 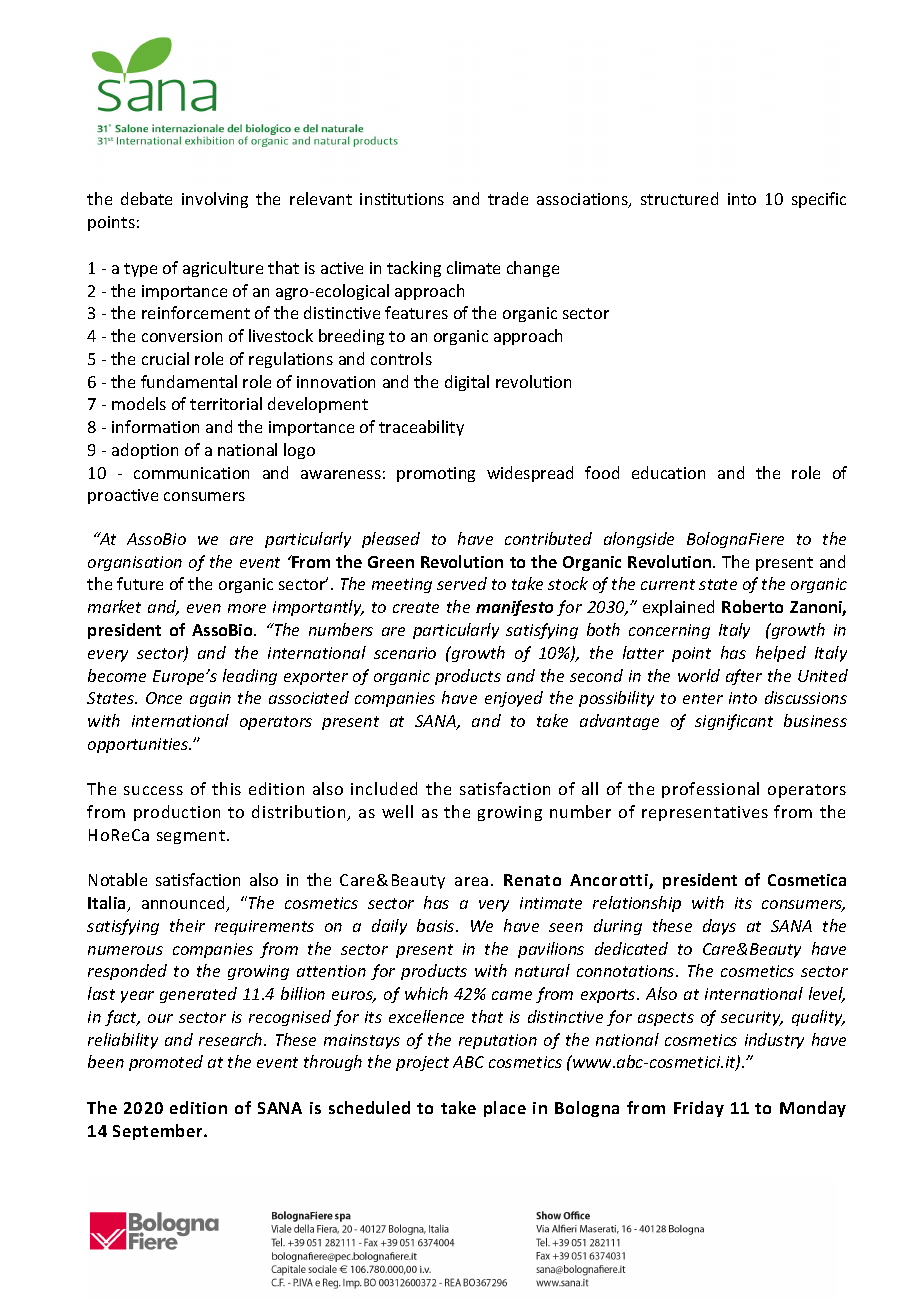 What do you see at coordinates (744, 677) in the document?
I see `after` at bounding box center [744, 677].
